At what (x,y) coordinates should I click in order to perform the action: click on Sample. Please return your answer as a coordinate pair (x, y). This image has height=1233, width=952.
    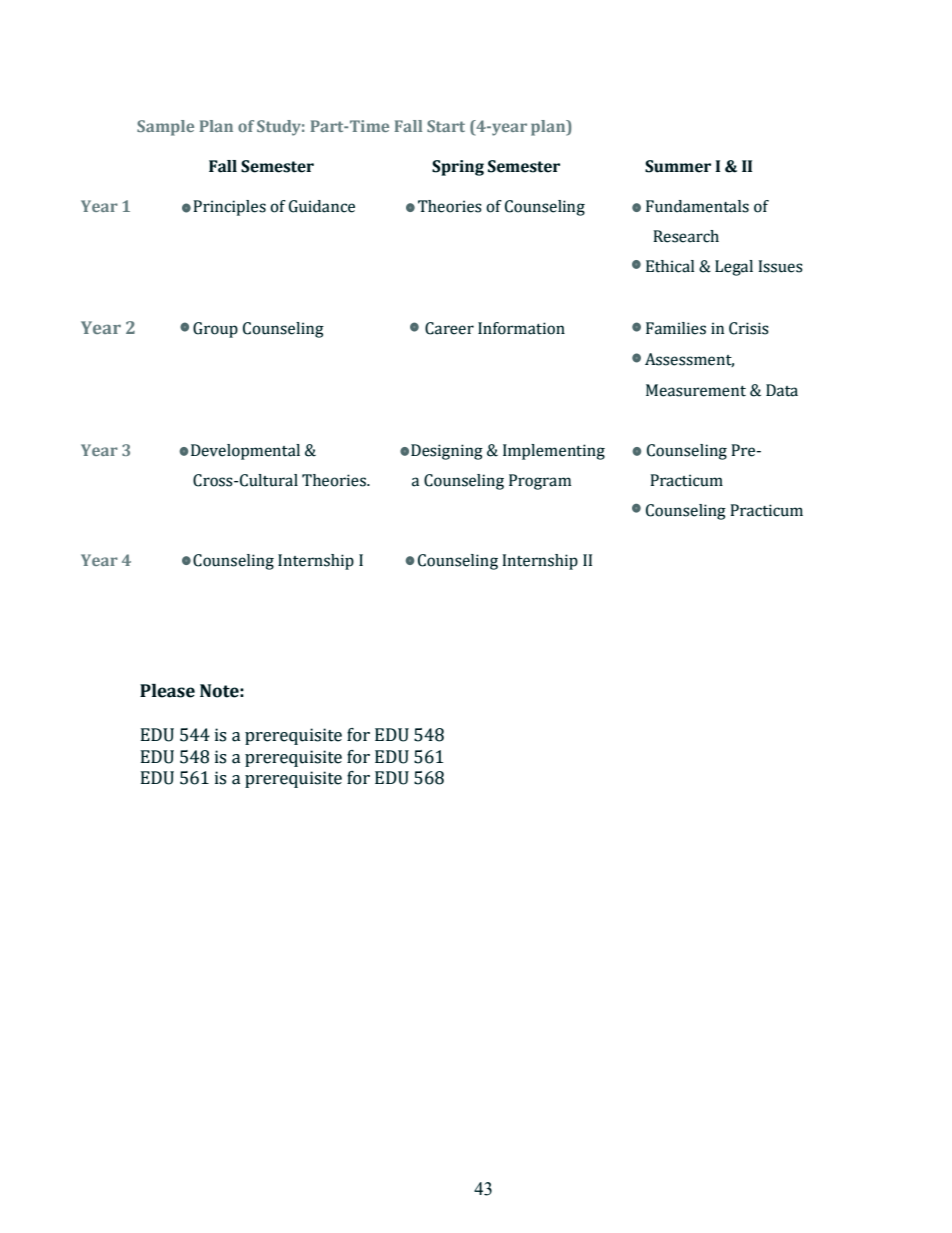
    Looking at the image, I should click on (165, 128).
